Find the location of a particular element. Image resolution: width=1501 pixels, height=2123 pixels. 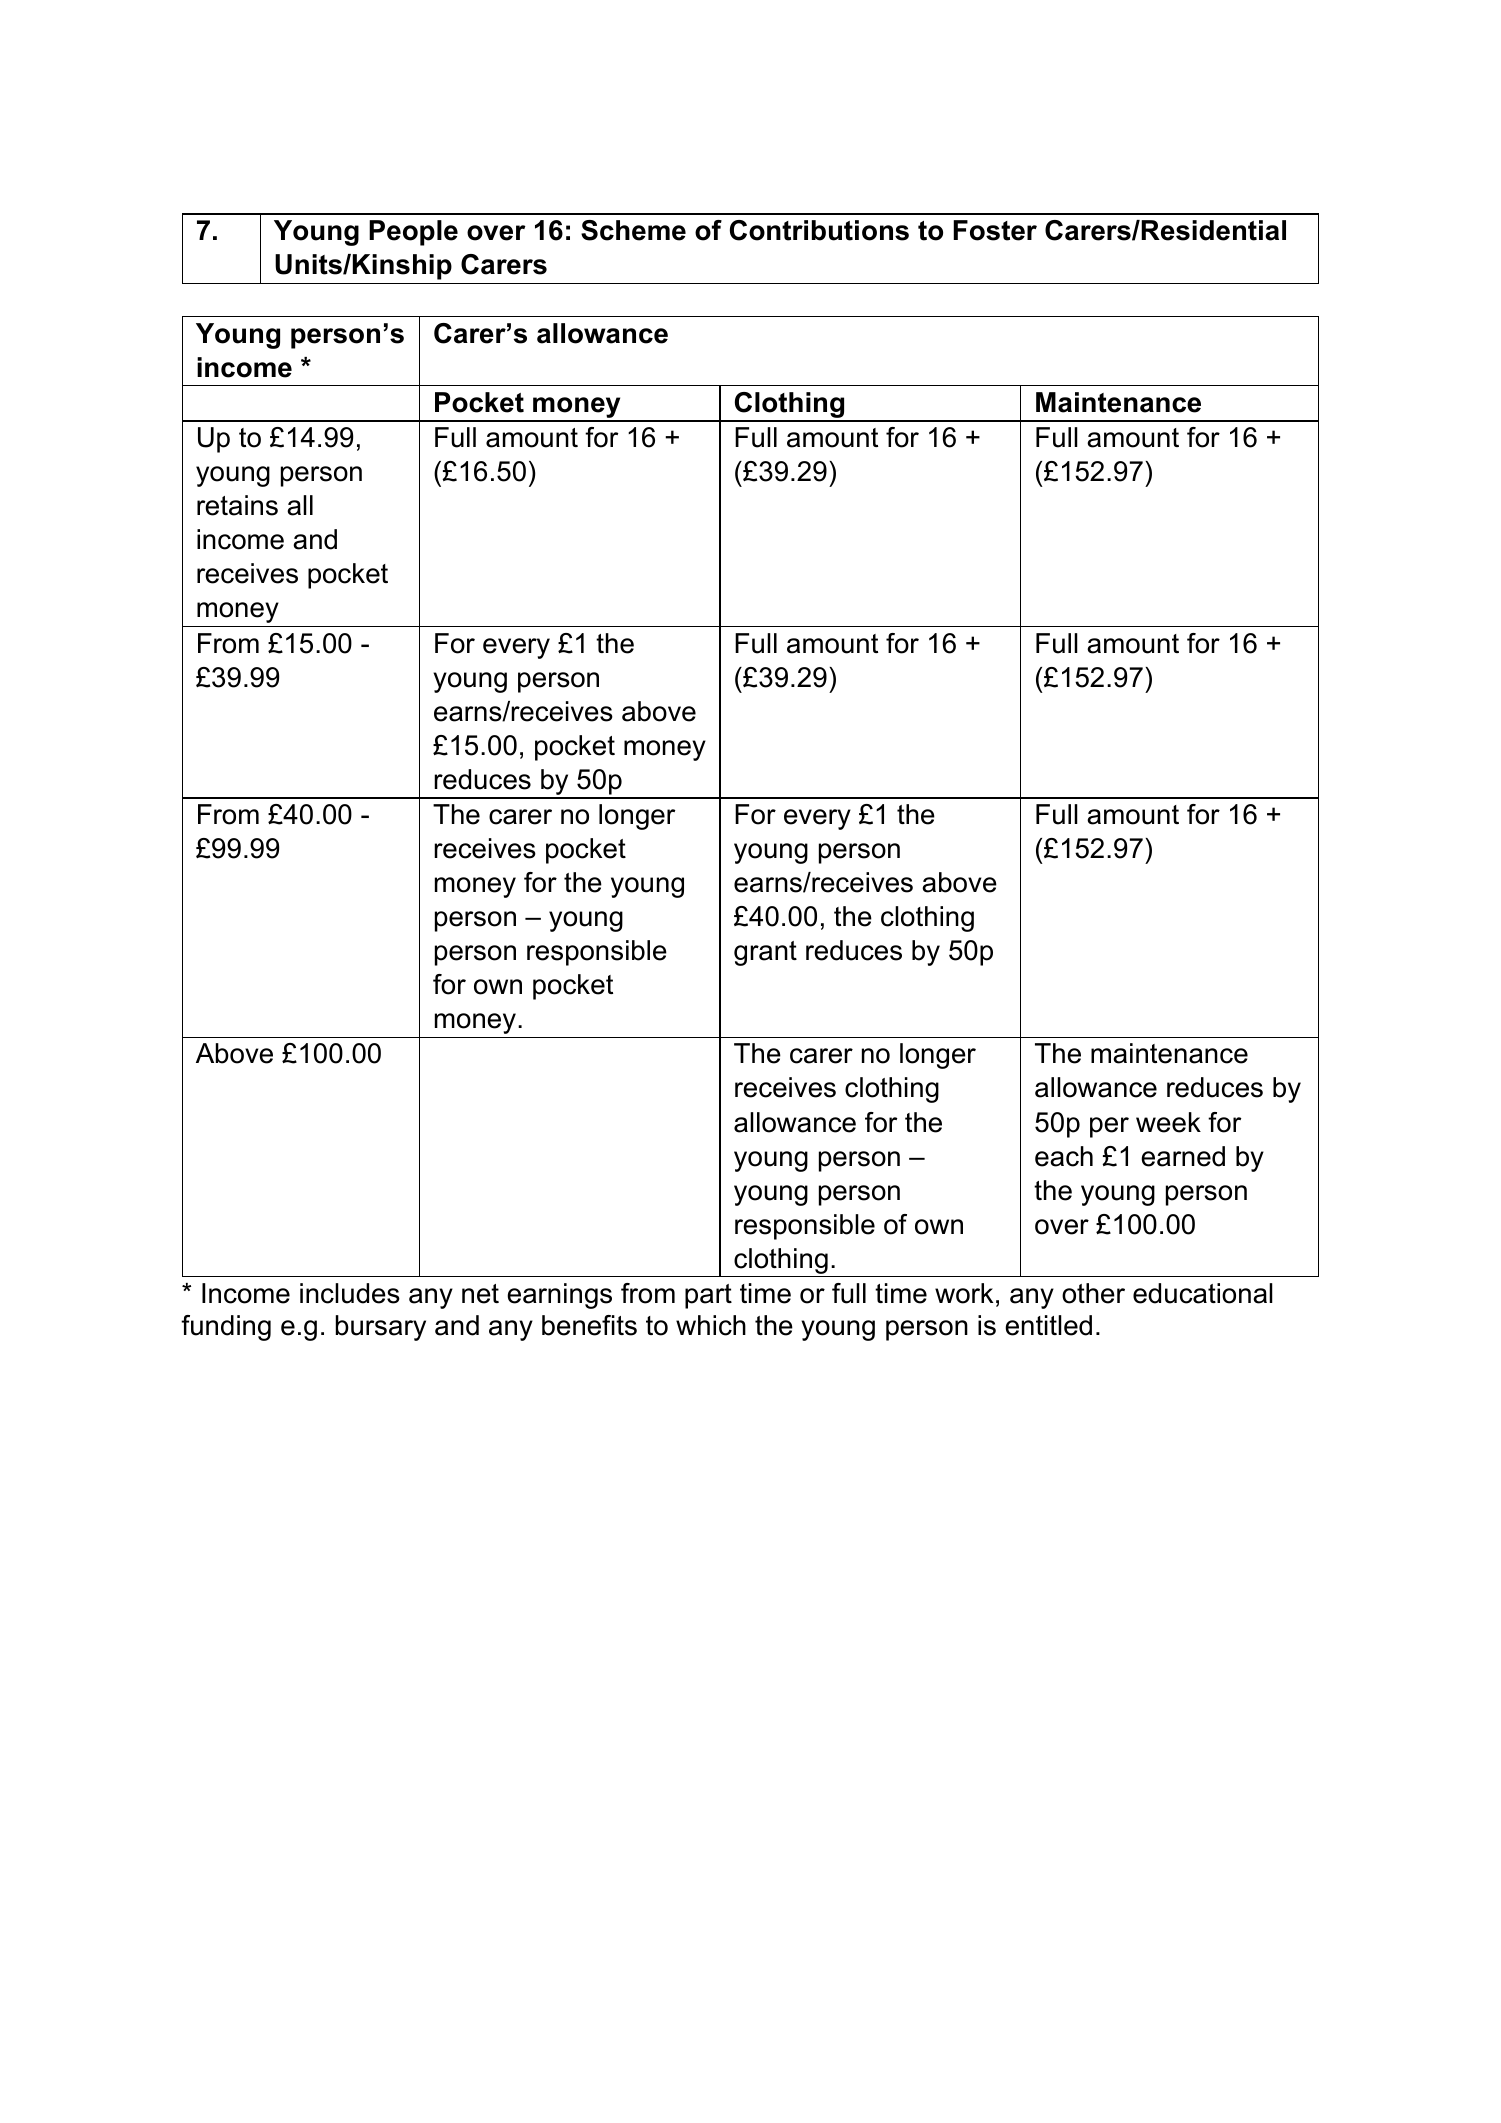

week is located at coordinates (1168, 1122).
